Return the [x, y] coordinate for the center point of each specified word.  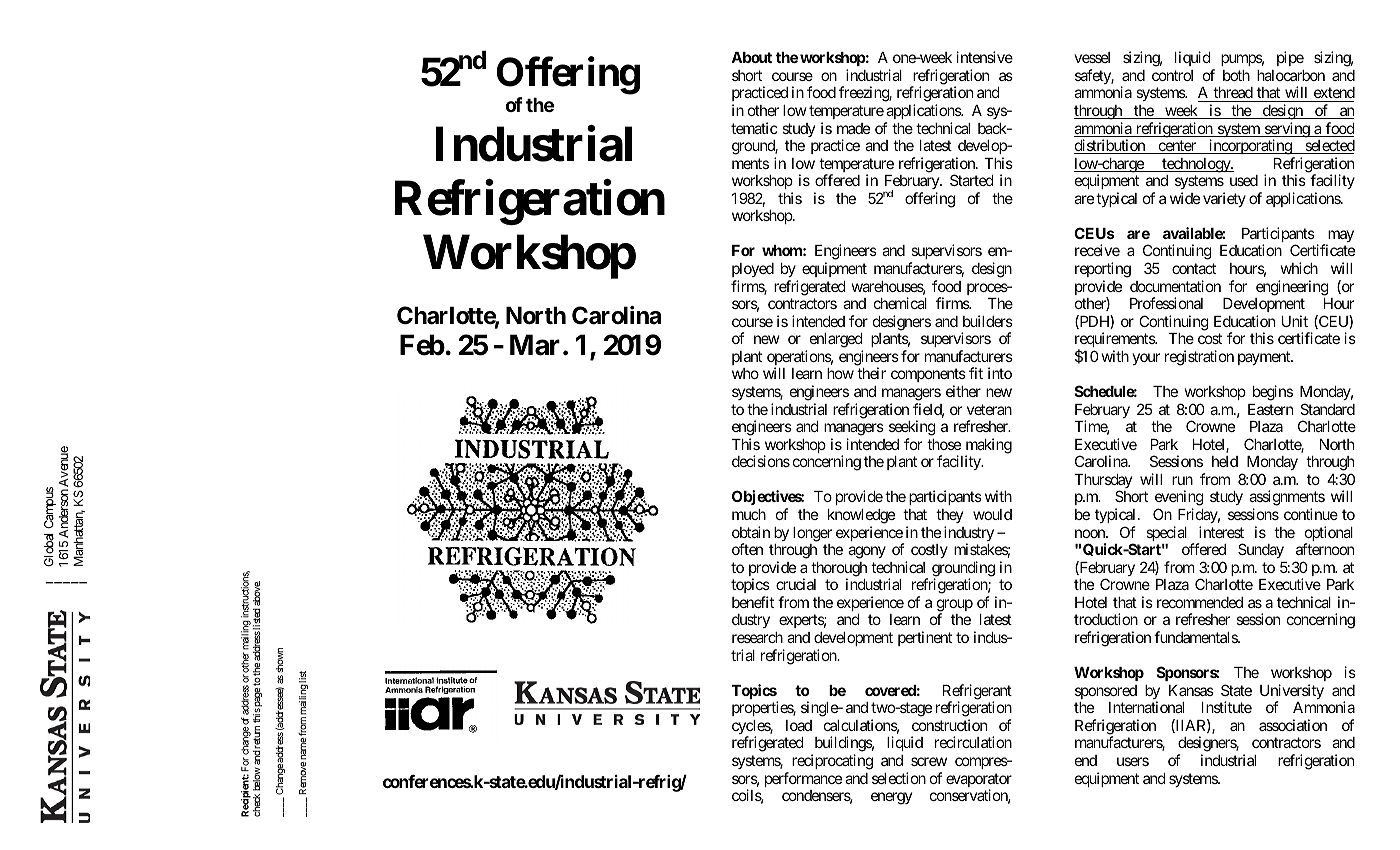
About [751, 57]
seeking [912, 429]
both [1236, 75]
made [853, 128]
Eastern [1270, 409]
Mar [535, 345]
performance [803, 779]
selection [899, 778]
